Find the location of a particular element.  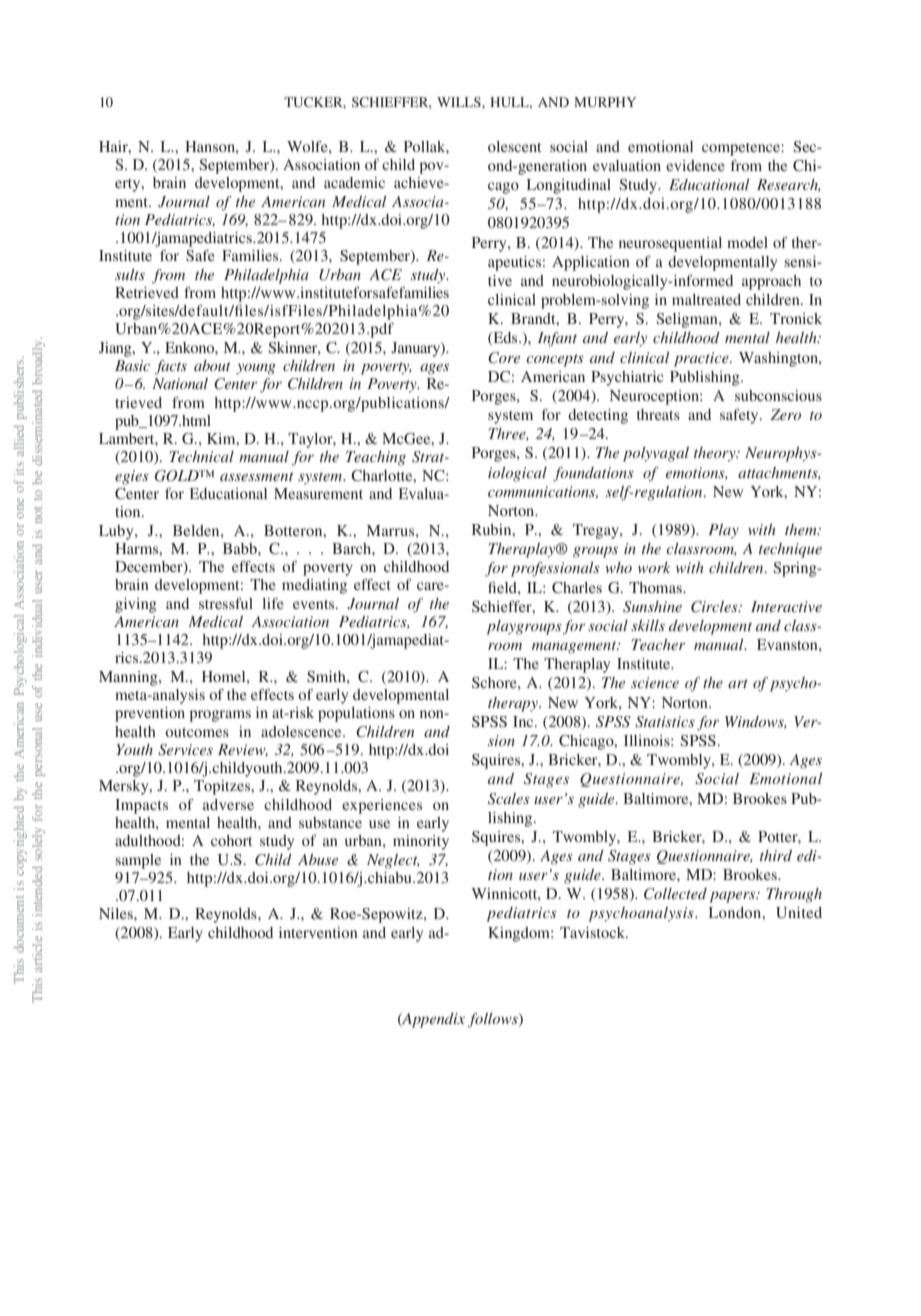

about is located at coordinates (212, 365).
